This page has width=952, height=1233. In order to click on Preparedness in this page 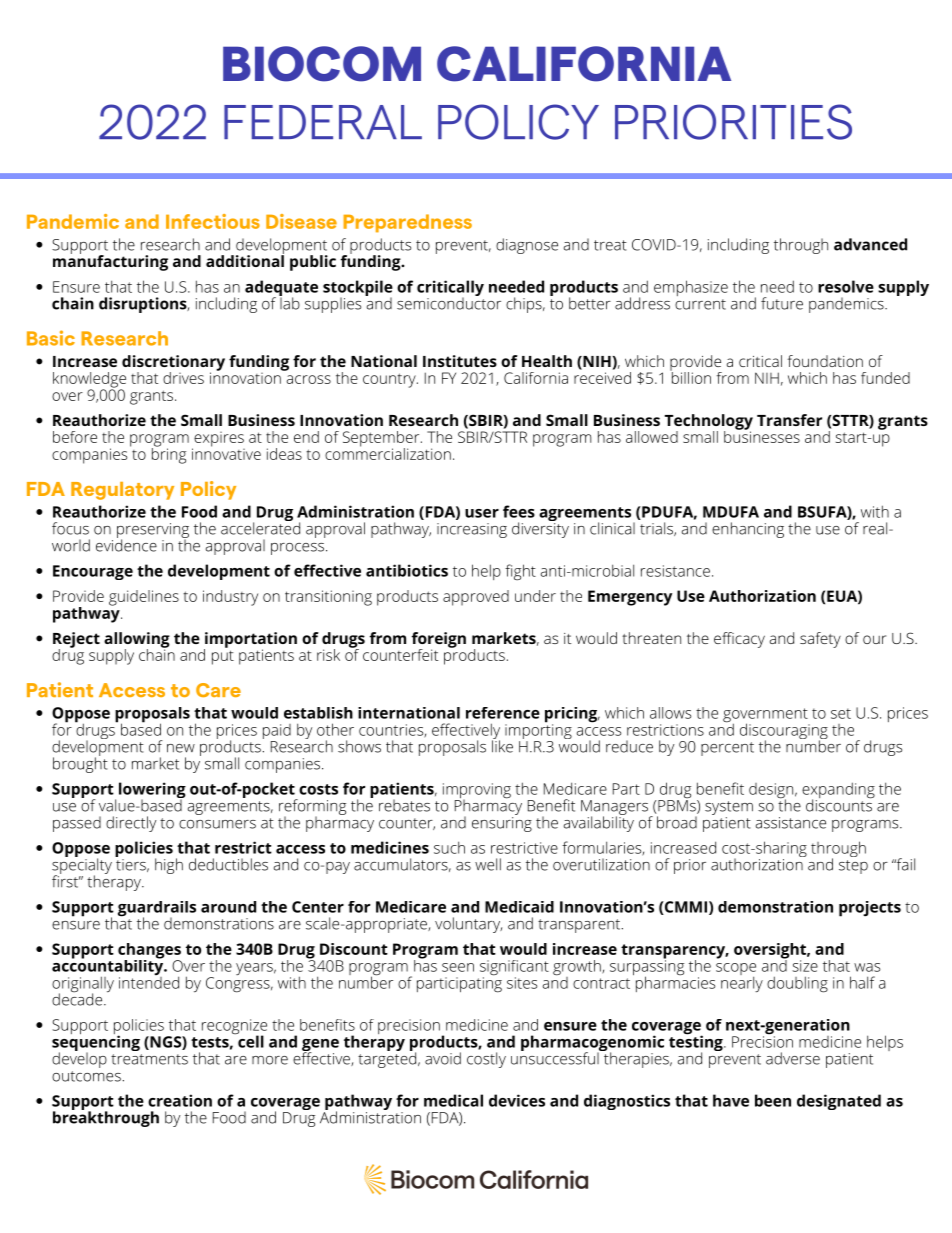, I will do `click(407, 223)`.
